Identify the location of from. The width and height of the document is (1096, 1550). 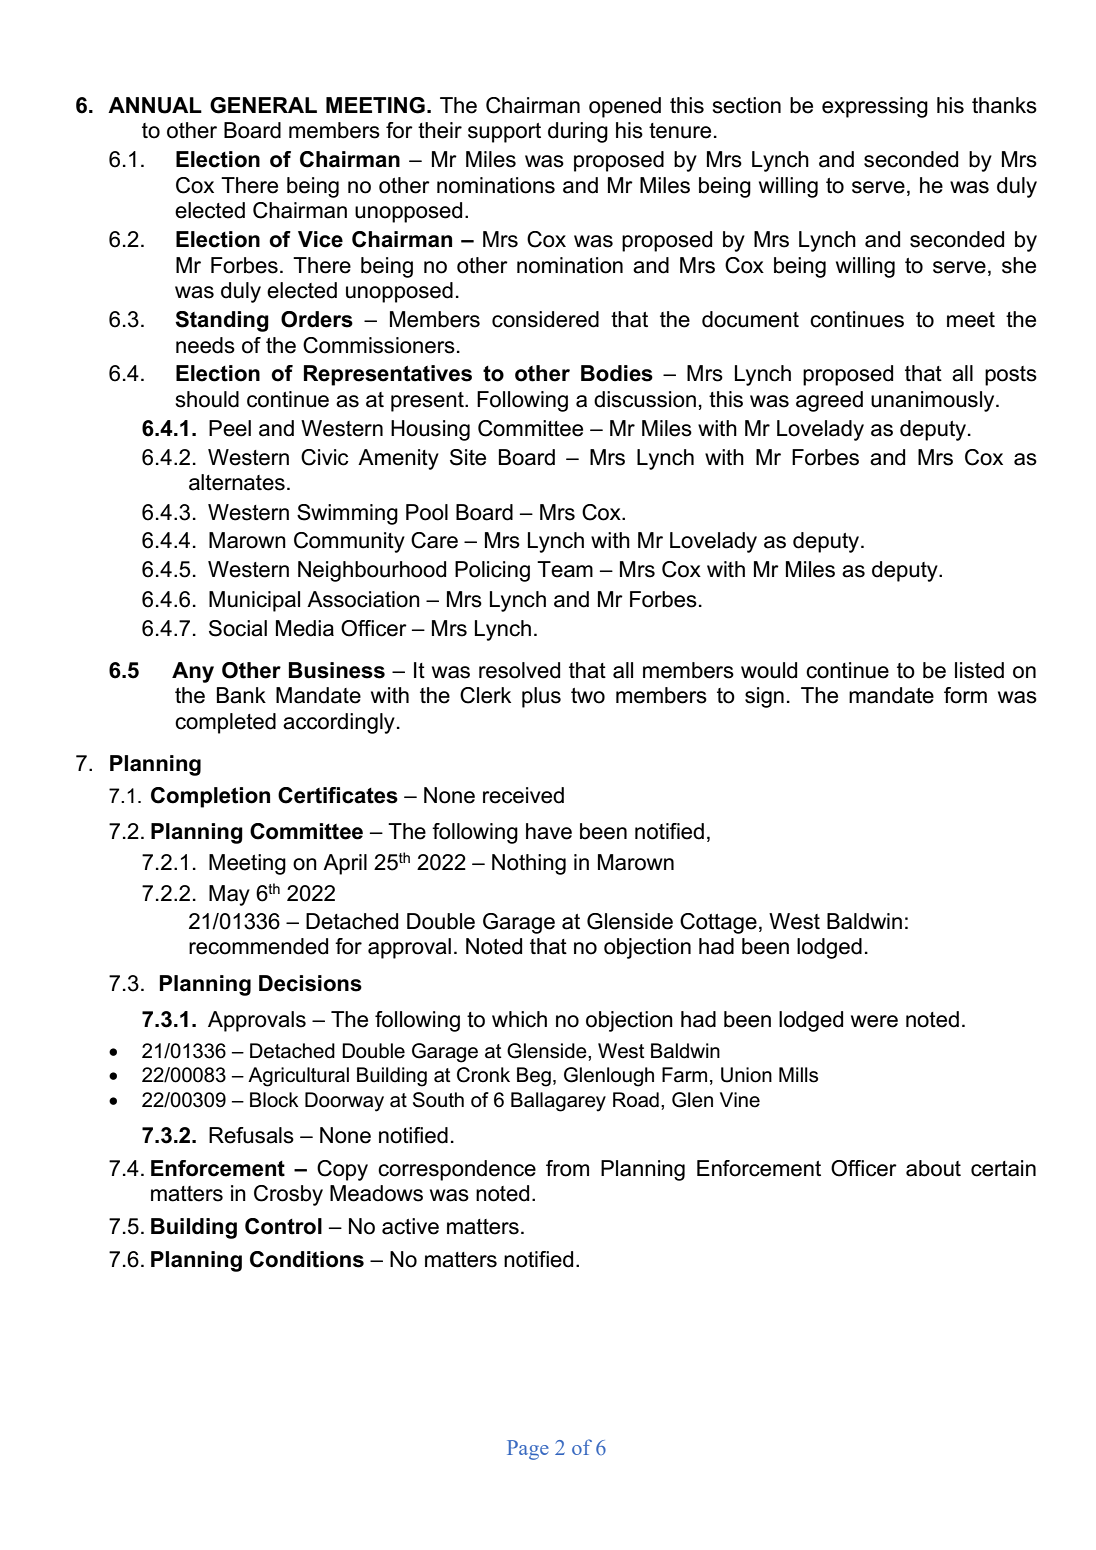
(567, 1168).
